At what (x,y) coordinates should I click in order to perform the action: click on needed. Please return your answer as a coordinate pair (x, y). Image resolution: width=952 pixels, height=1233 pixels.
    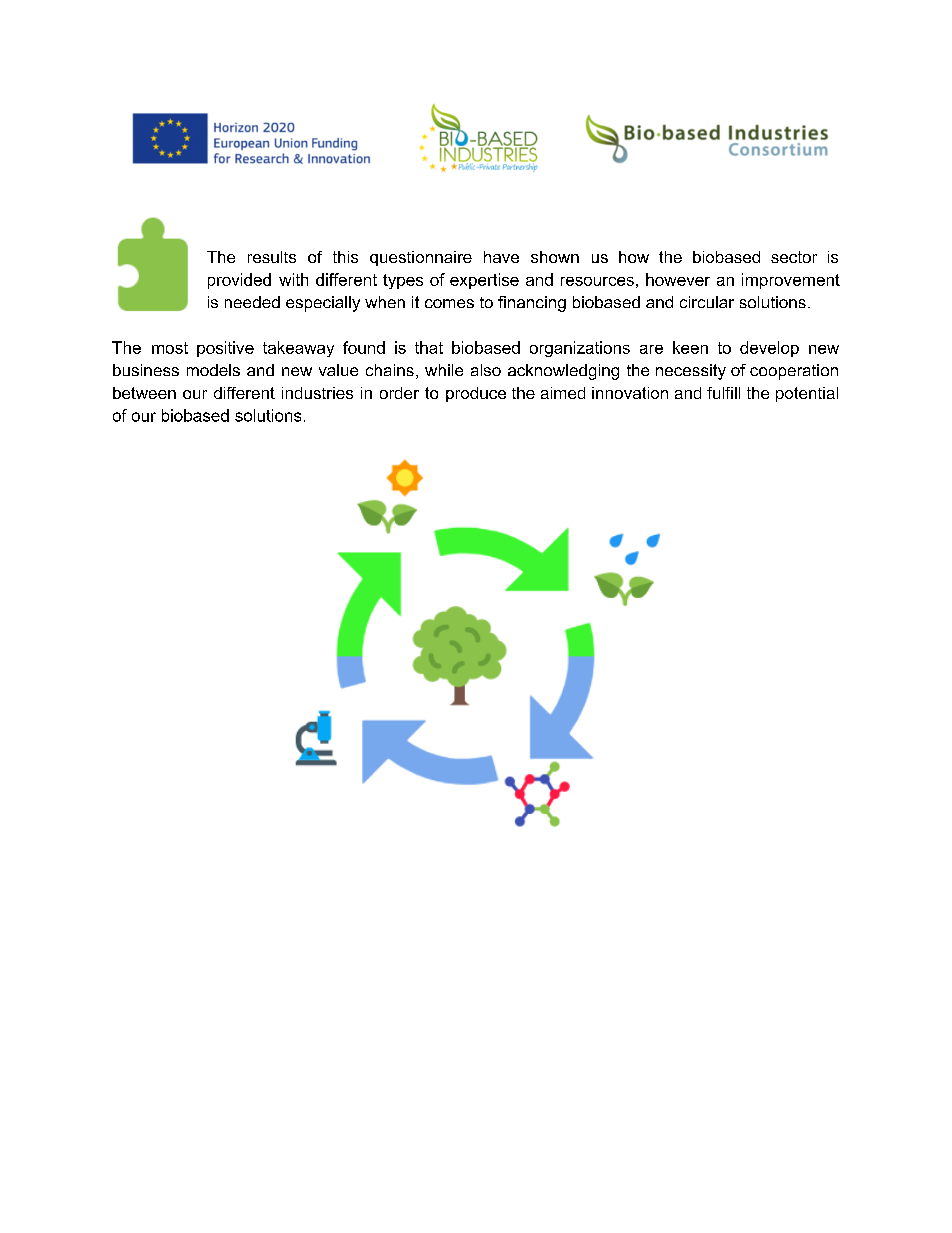
    Looking at the image, I should click on (252, 302).
